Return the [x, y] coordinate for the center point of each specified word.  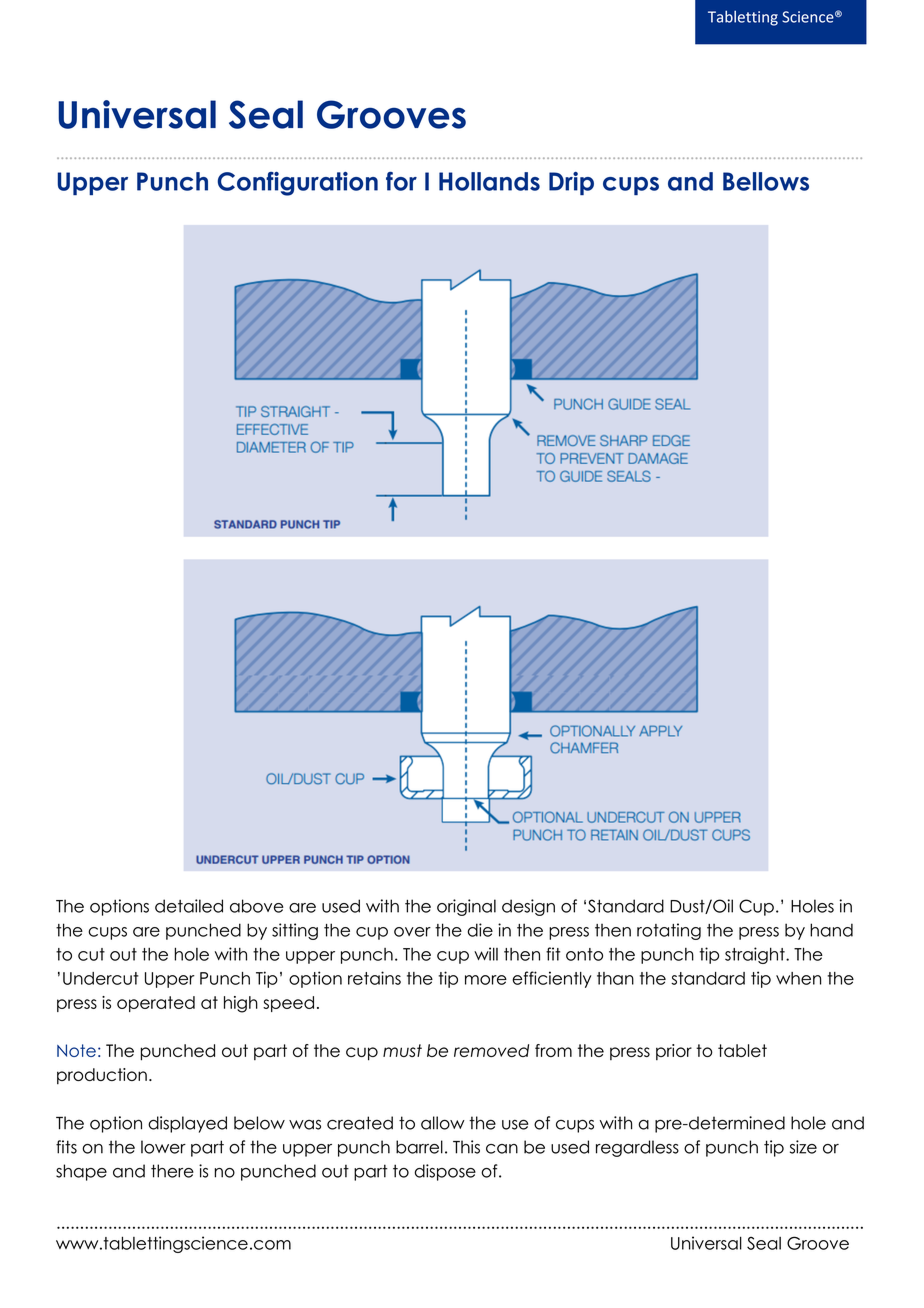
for [401, 181]
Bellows [766, 181]
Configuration [298, 184]
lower [163, 1147]
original [466, 907]
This [466, 1147]
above [257, 906]
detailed [189, 906]
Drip [571, 183]
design [528, 907]
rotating [669, 931]
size [803, 1147]
